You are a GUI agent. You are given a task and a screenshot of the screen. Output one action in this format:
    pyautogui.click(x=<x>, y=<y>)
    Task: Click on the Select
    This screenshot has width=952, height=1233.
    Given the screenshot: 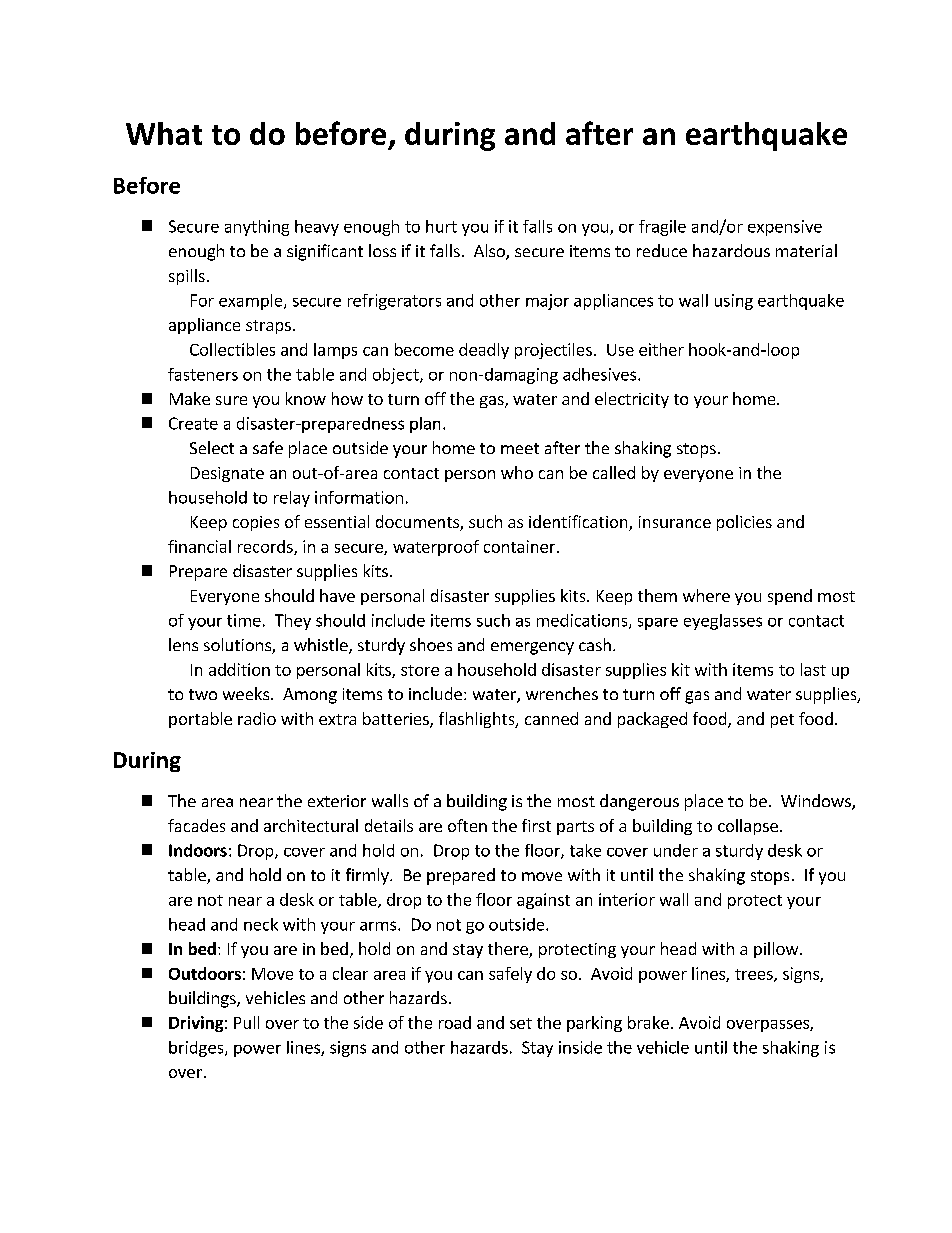 What is the action you would take?
    pyautogui.click(x=212, y=447)
